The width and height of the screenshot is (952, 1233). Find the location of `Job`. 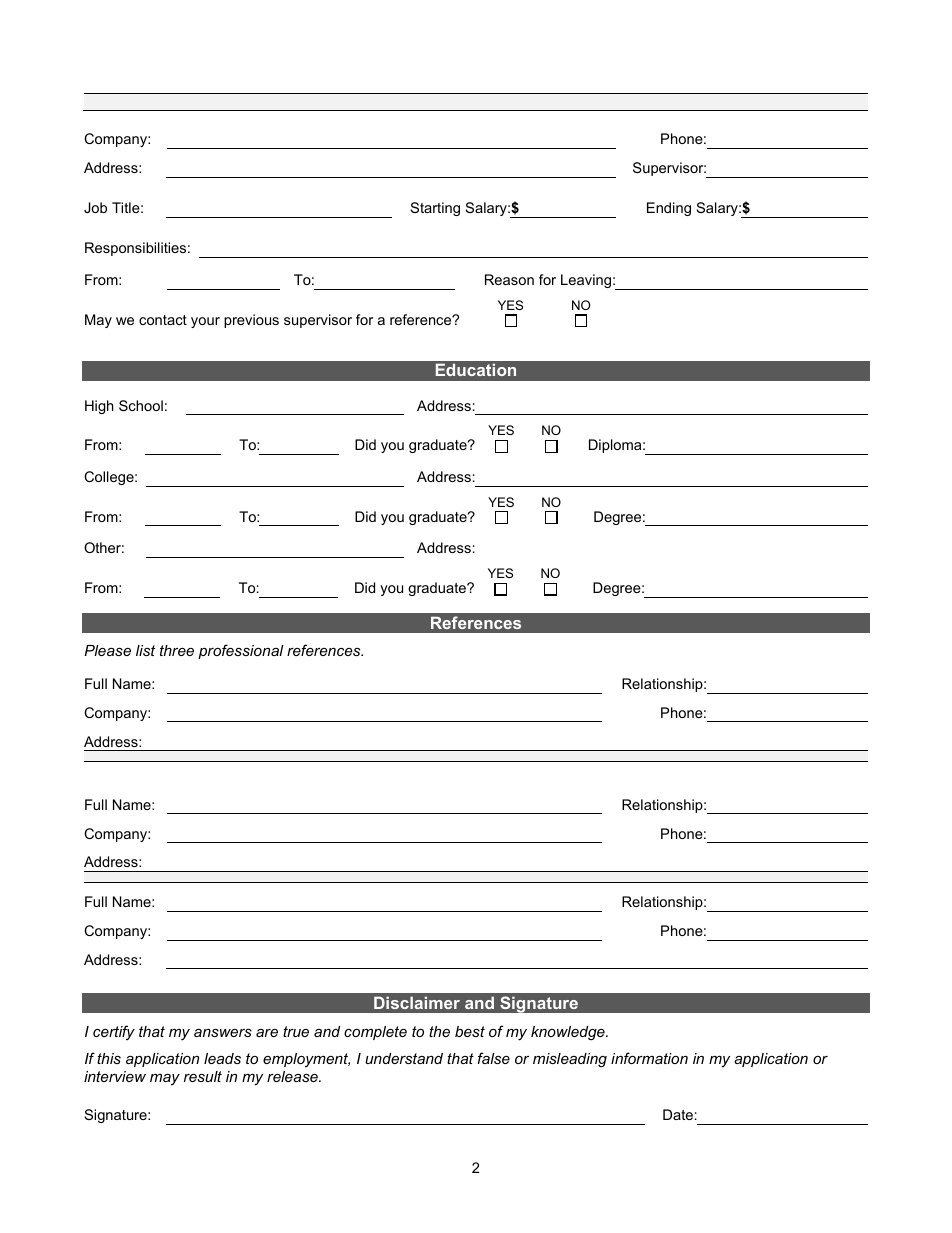

Job is located at coordinates (95, 207).
